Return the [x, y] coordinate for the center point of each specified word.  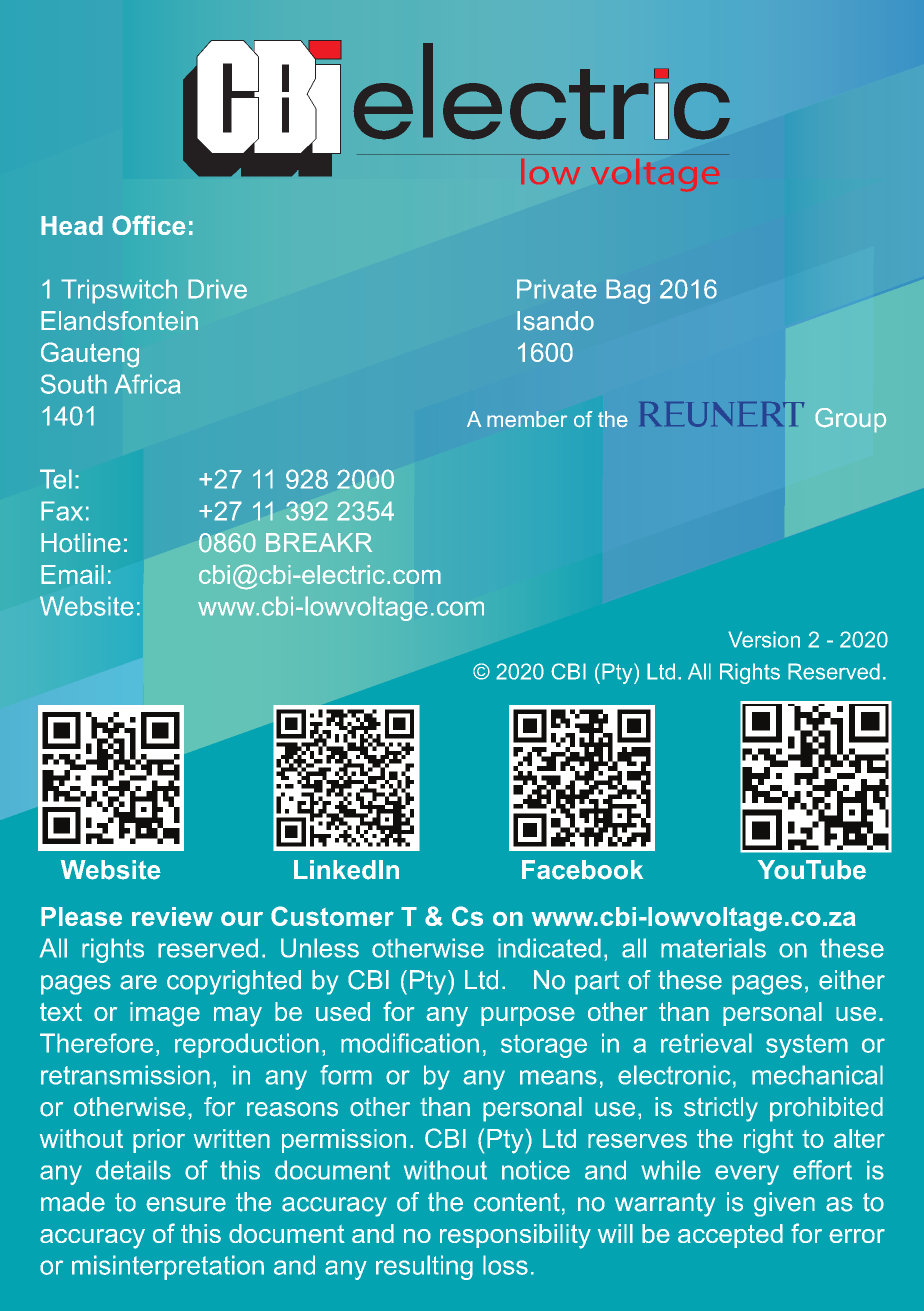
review [172, 916]
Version [764, 639]
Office [149, 225]
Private [557, 289]
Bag [628, 291]
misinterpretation [168, 1267]
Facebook [582, 870]
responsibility [515, 1236]
